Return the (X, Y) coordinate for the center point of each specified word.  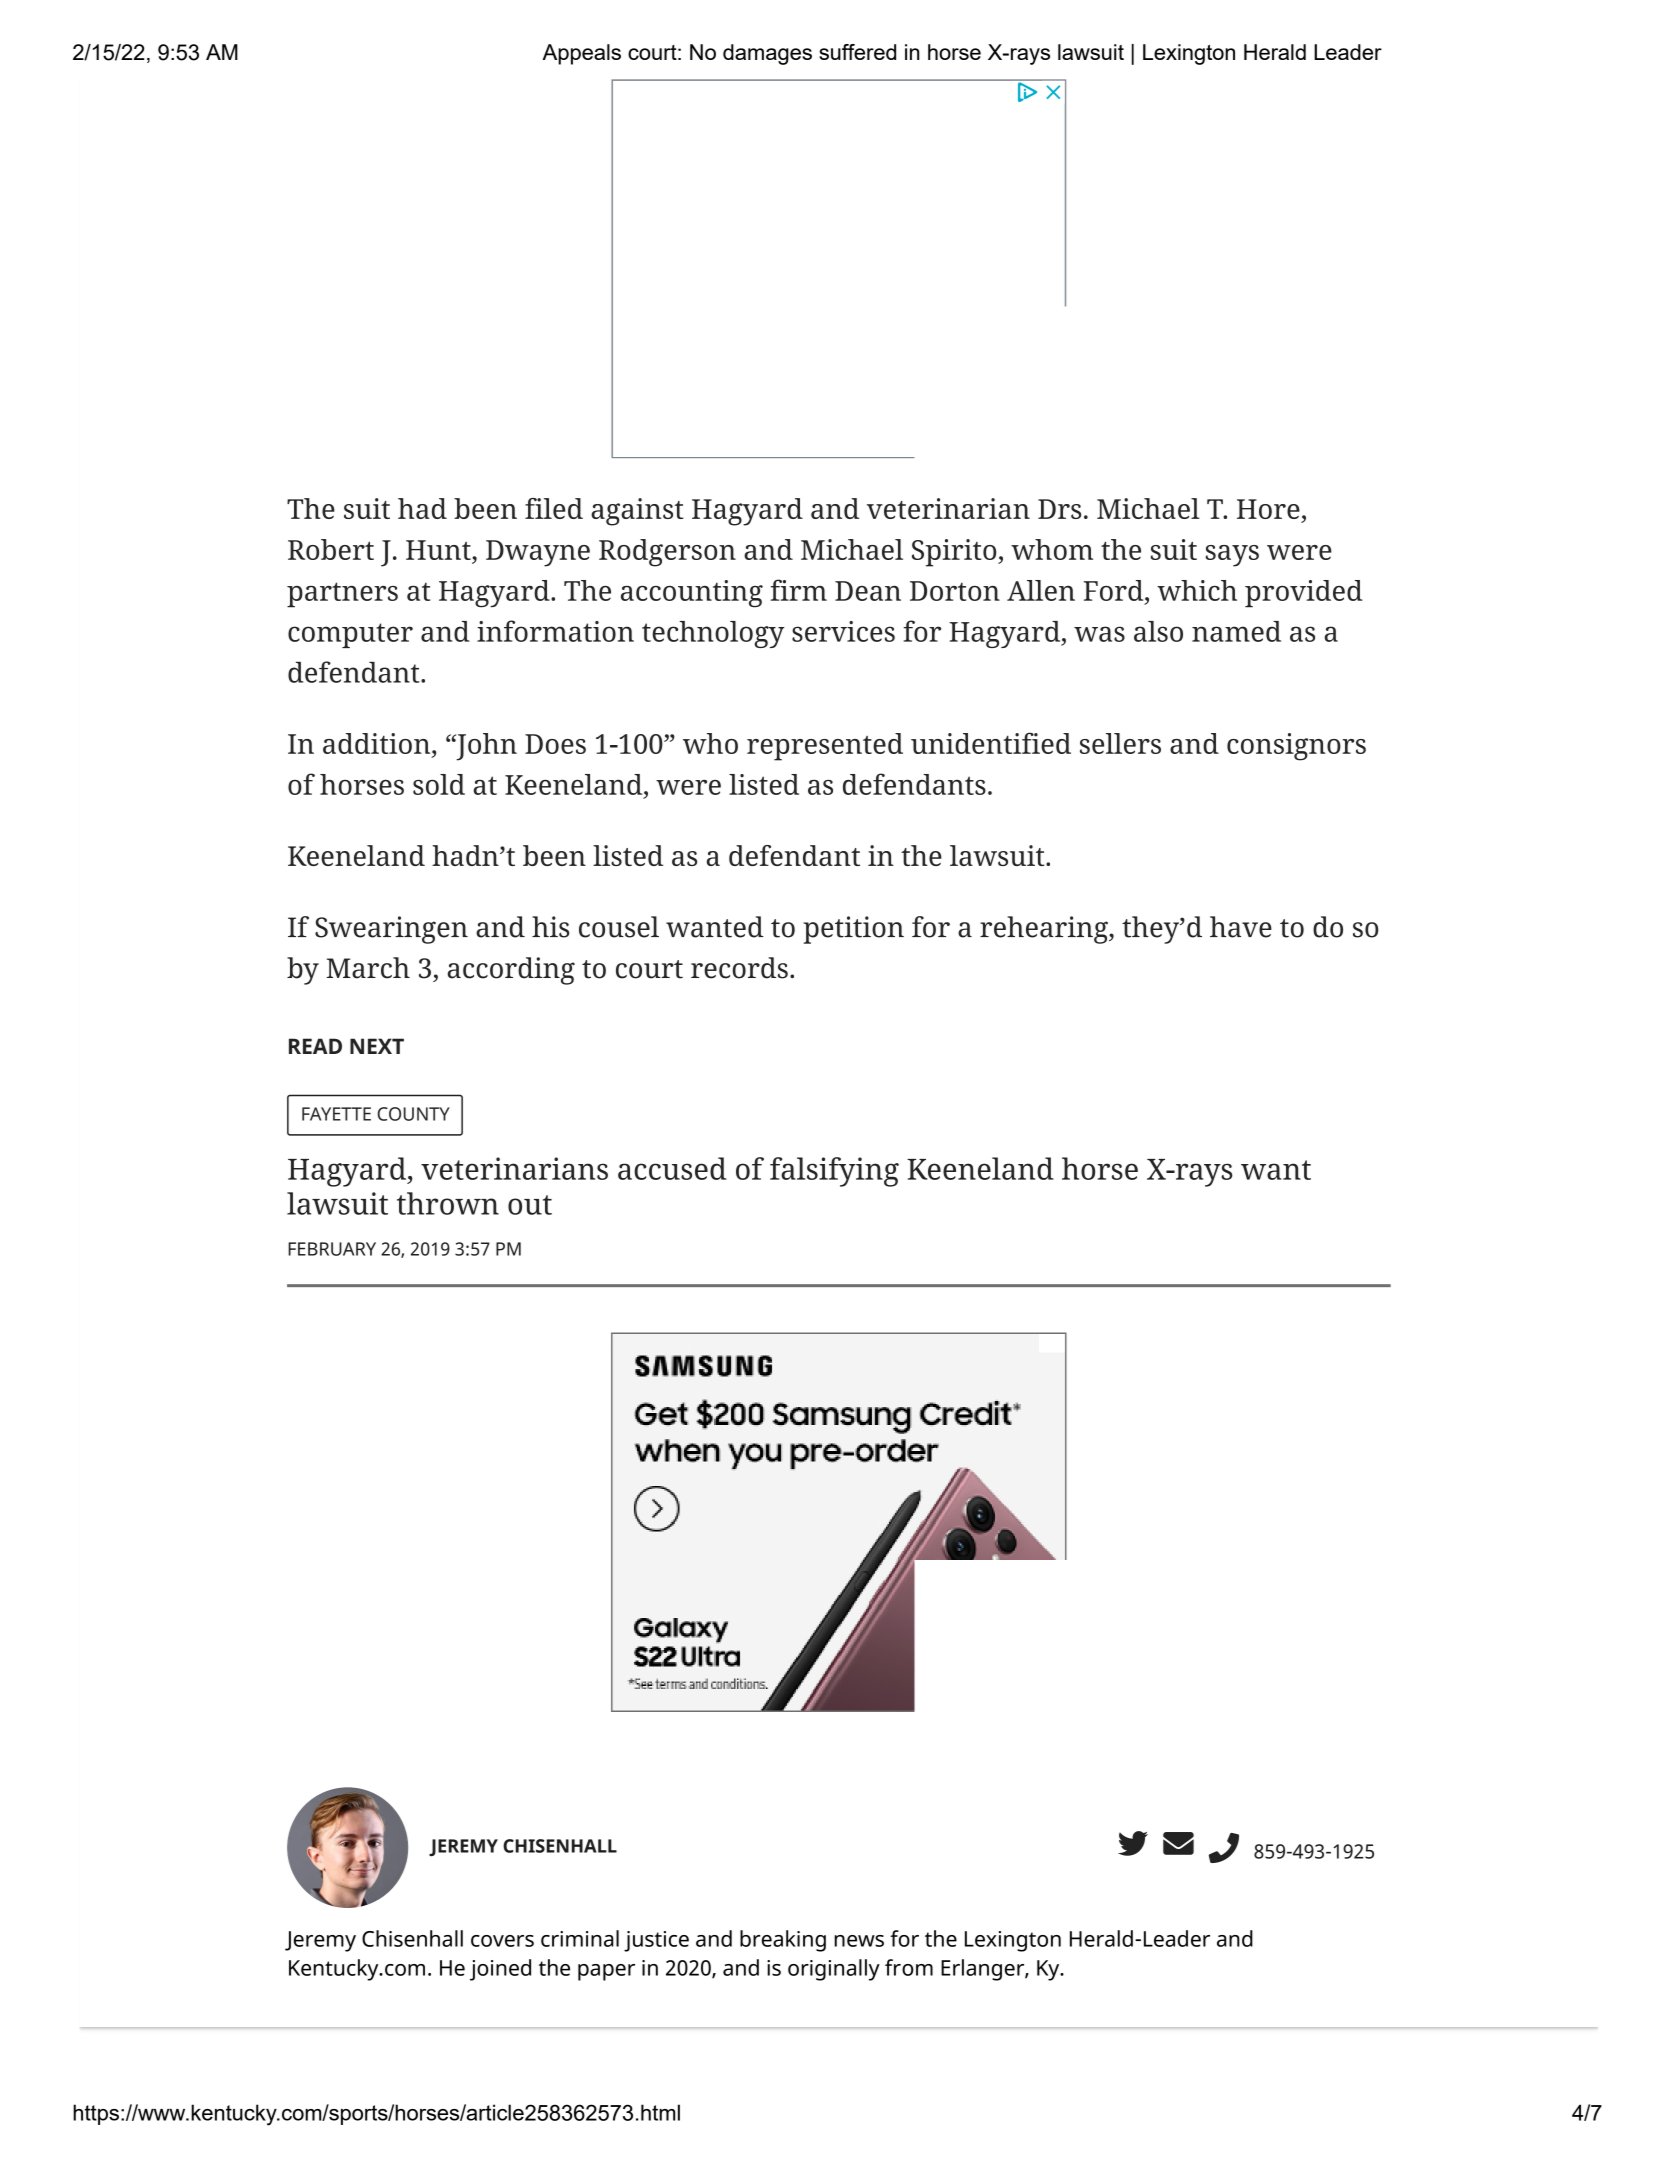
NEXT (377, 1046)
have (1241, 927)
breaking (783, 1941)
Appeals (581, 54)
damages (767, 54)
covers (502, 1941)
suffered (857, 52)
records (739, 968)
